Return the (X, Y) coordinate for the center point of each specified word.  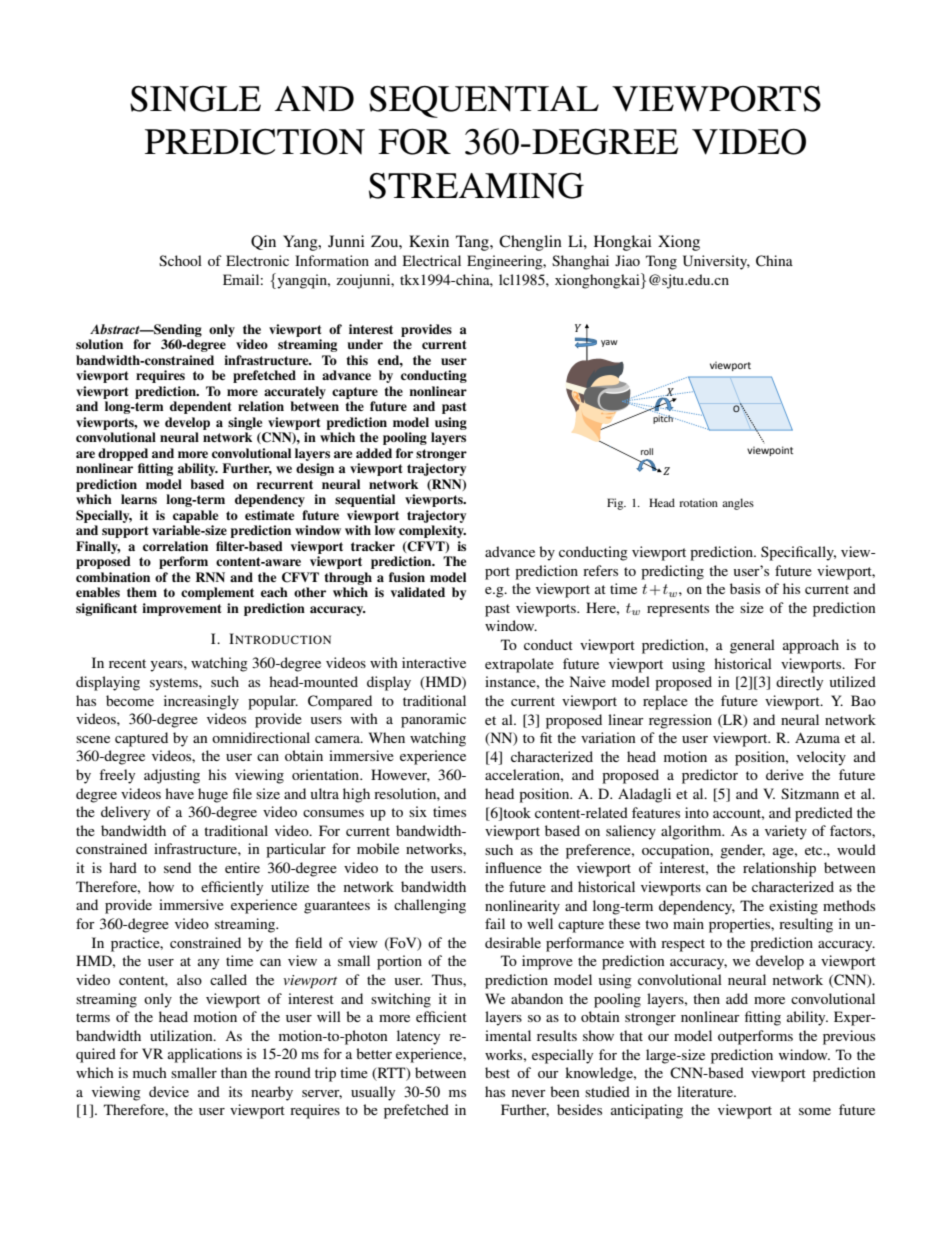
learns (139, 499)
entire (242, 867)
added (374, 453)
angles (738, 504)
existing (793, 907)
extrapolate (519, 665)
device (169, 1091)
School (180, 260)
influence (513, 867)
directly (799, 683)
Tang (473, 243)
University (716, 262)
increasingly (201, 702)
